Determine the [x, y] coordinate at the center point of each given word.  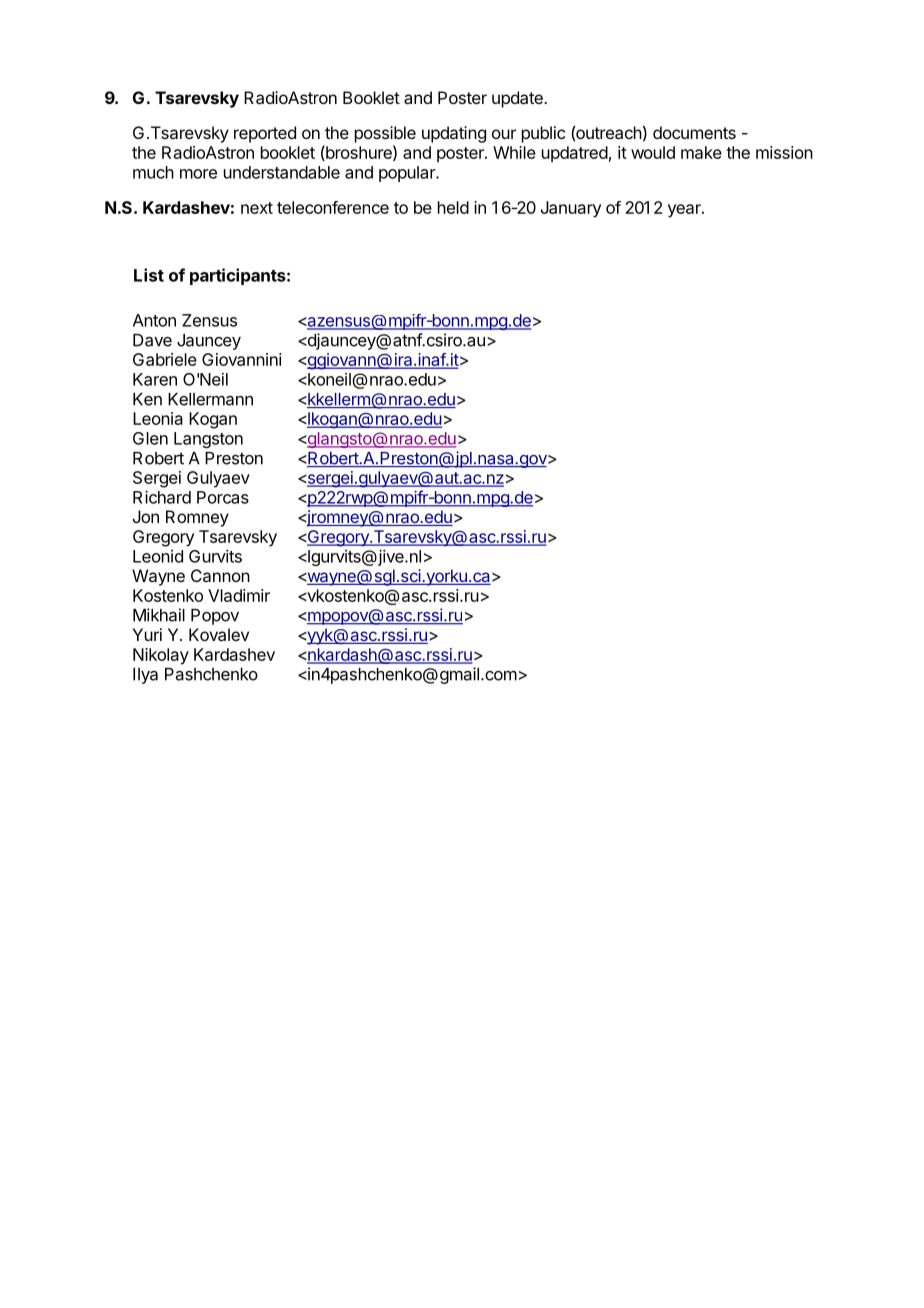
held [453, 207]
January [571, 209]
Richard [162, 497]
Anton [154, 320]
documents [694, 132]
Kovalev [219, 634]
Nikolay [161, 656]
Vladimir [239, 595]
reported [265, 134]
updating [454, 134]
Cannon [220, 575]
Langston [208, 440]
